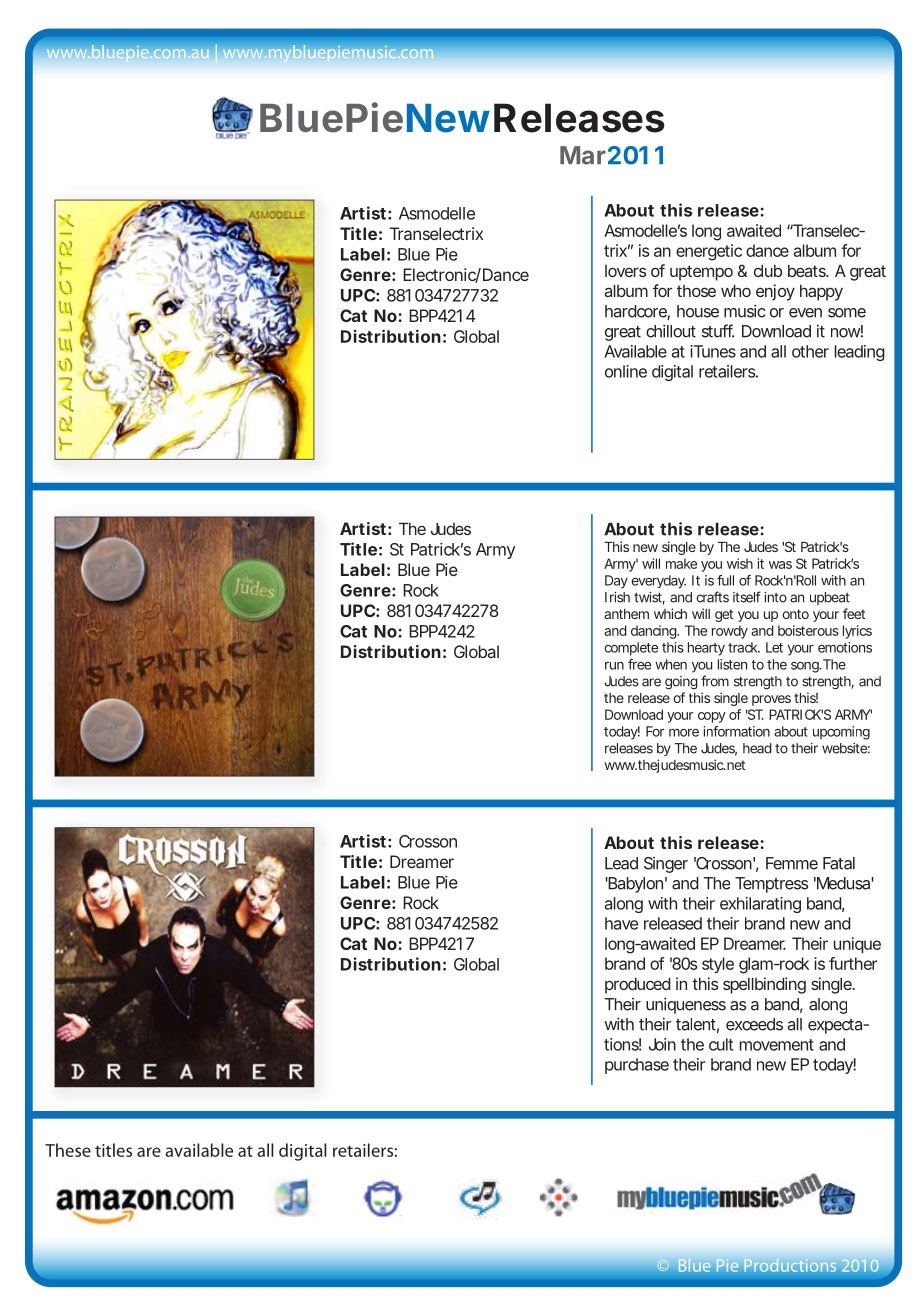 This image has height=1308, width=924. I want to click on movement, so click(777, 1045).
